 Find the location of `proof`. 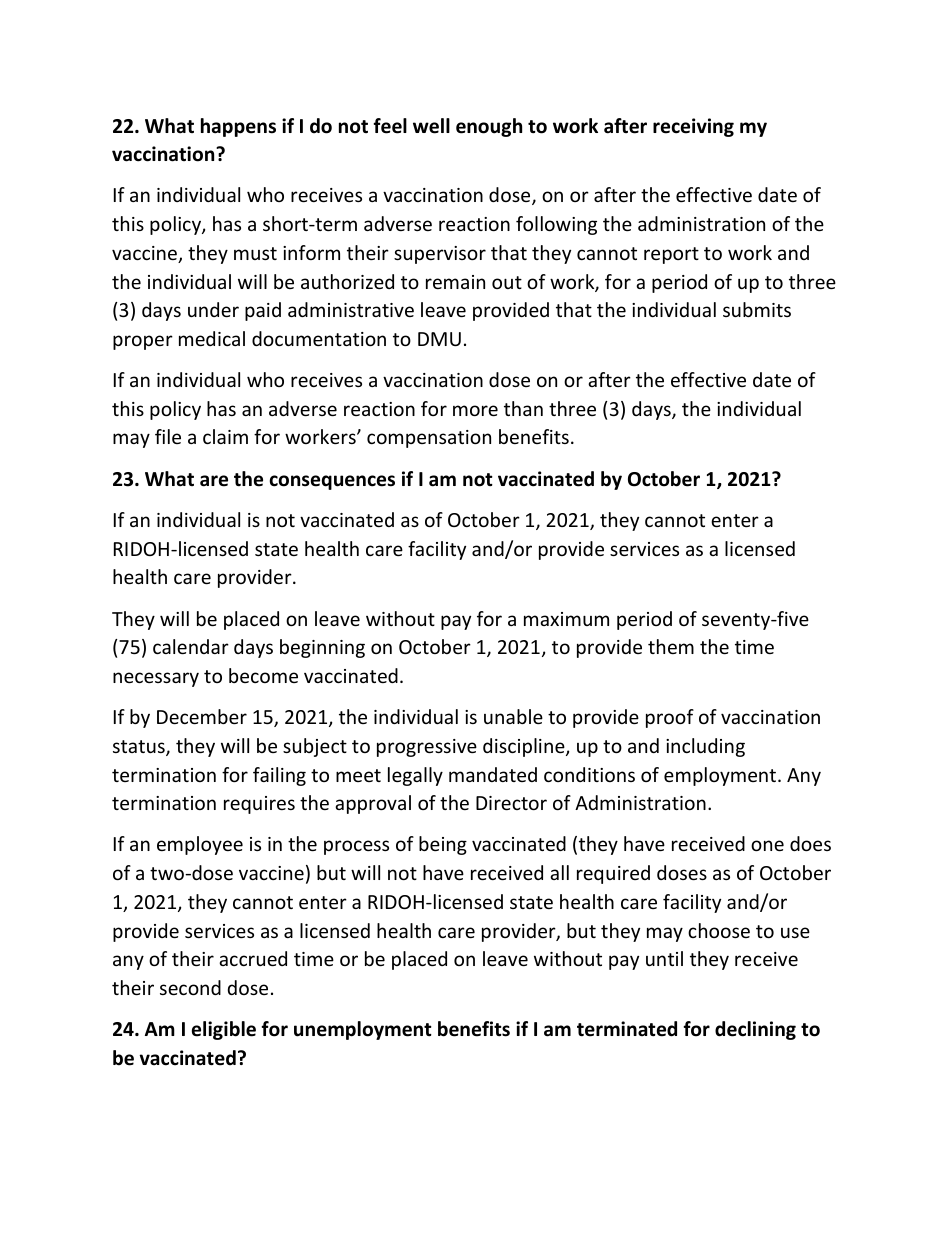

proof is located at coordinates (670, 718).
